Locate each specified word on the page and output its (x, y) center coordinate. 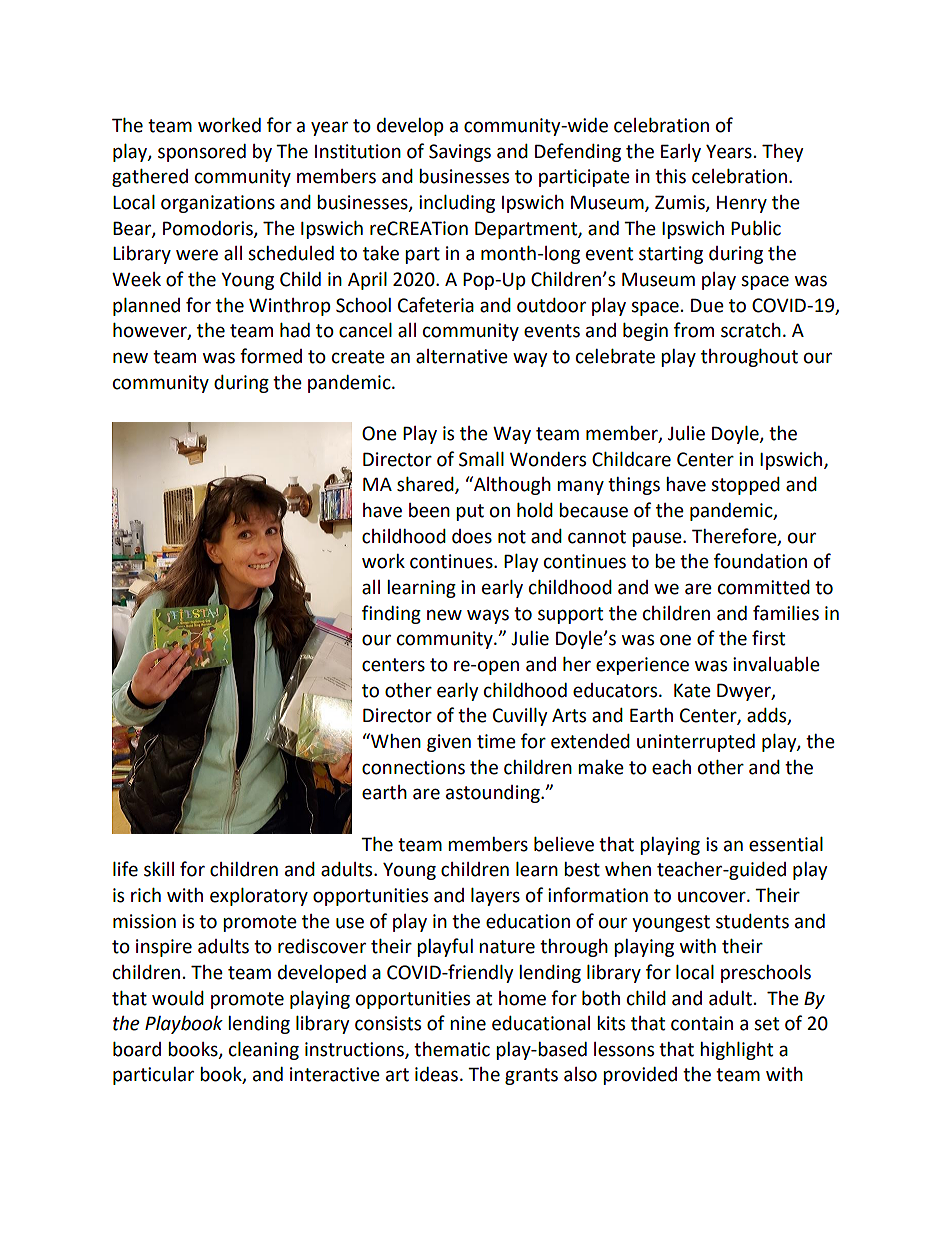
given (449, 743)
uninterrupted (696, 743)
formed (271, 356)
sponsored (202, 153)
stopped (745, 486)
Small (481, 459)
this (670, 176)
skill (159, 869)
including (457, 204)
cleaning (264, 1051)
